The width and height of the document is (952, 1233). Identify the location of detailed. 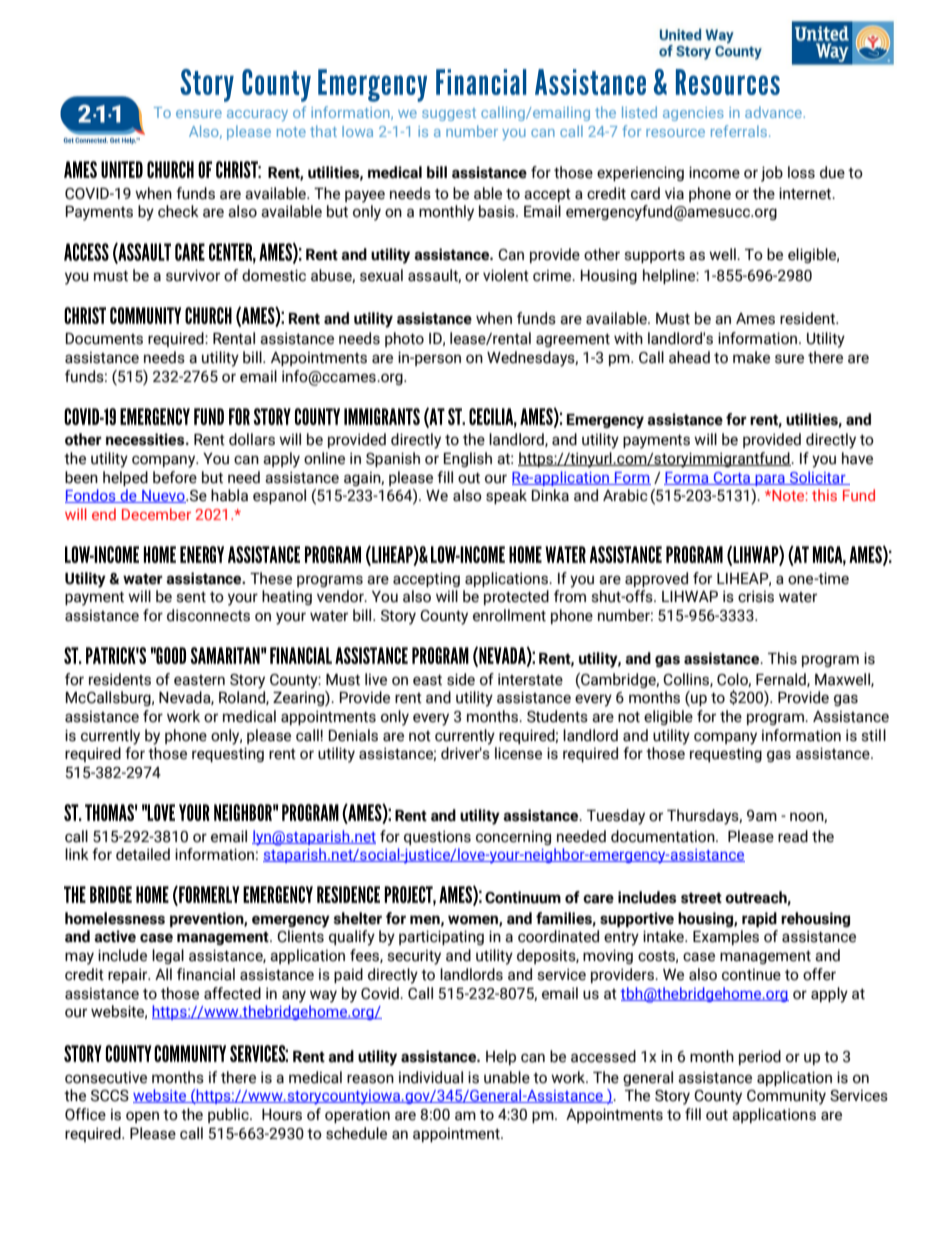
(143, 854).
